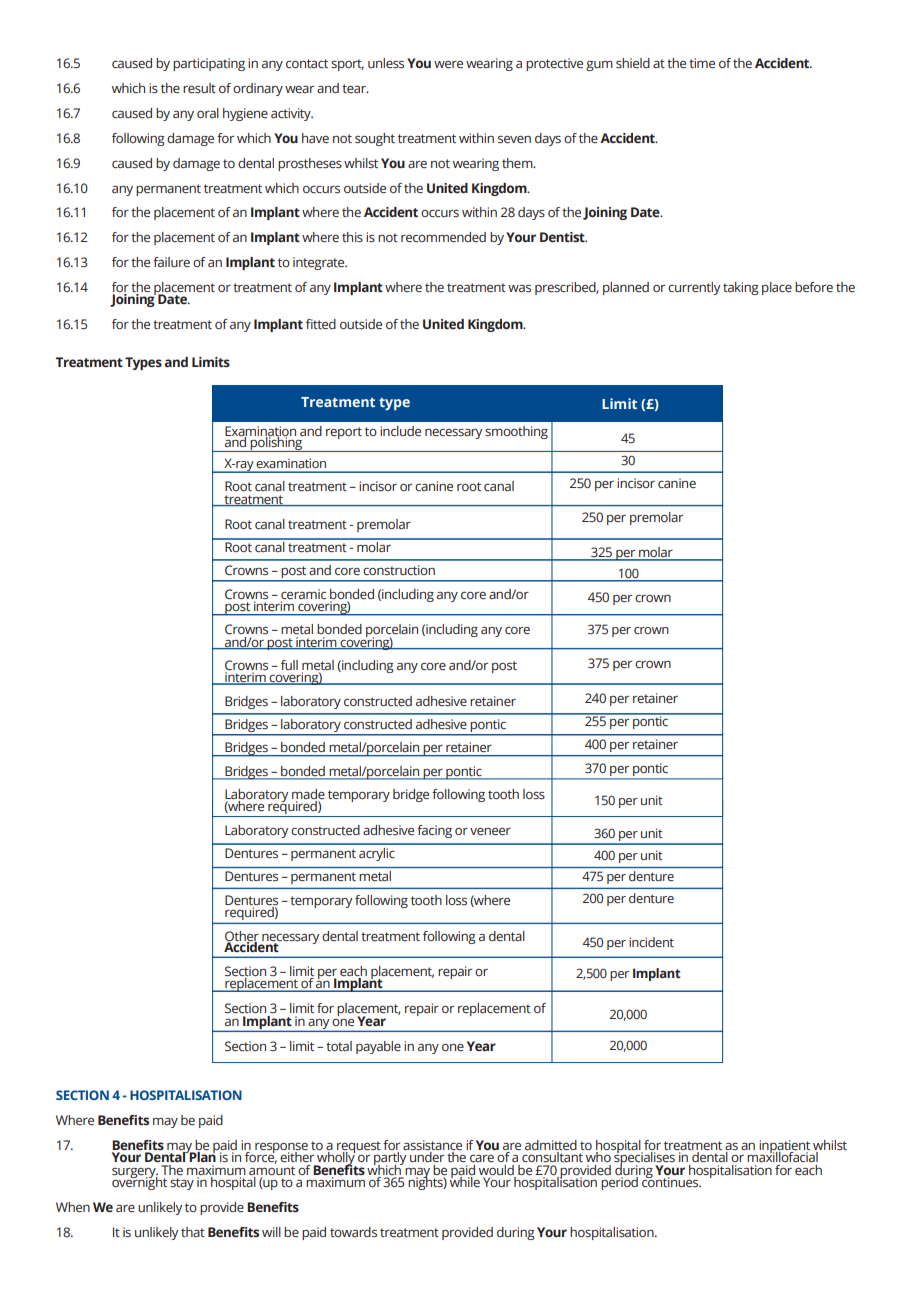 This page has width=924, height=1308. I want to click on incident, so click(651, 942).
